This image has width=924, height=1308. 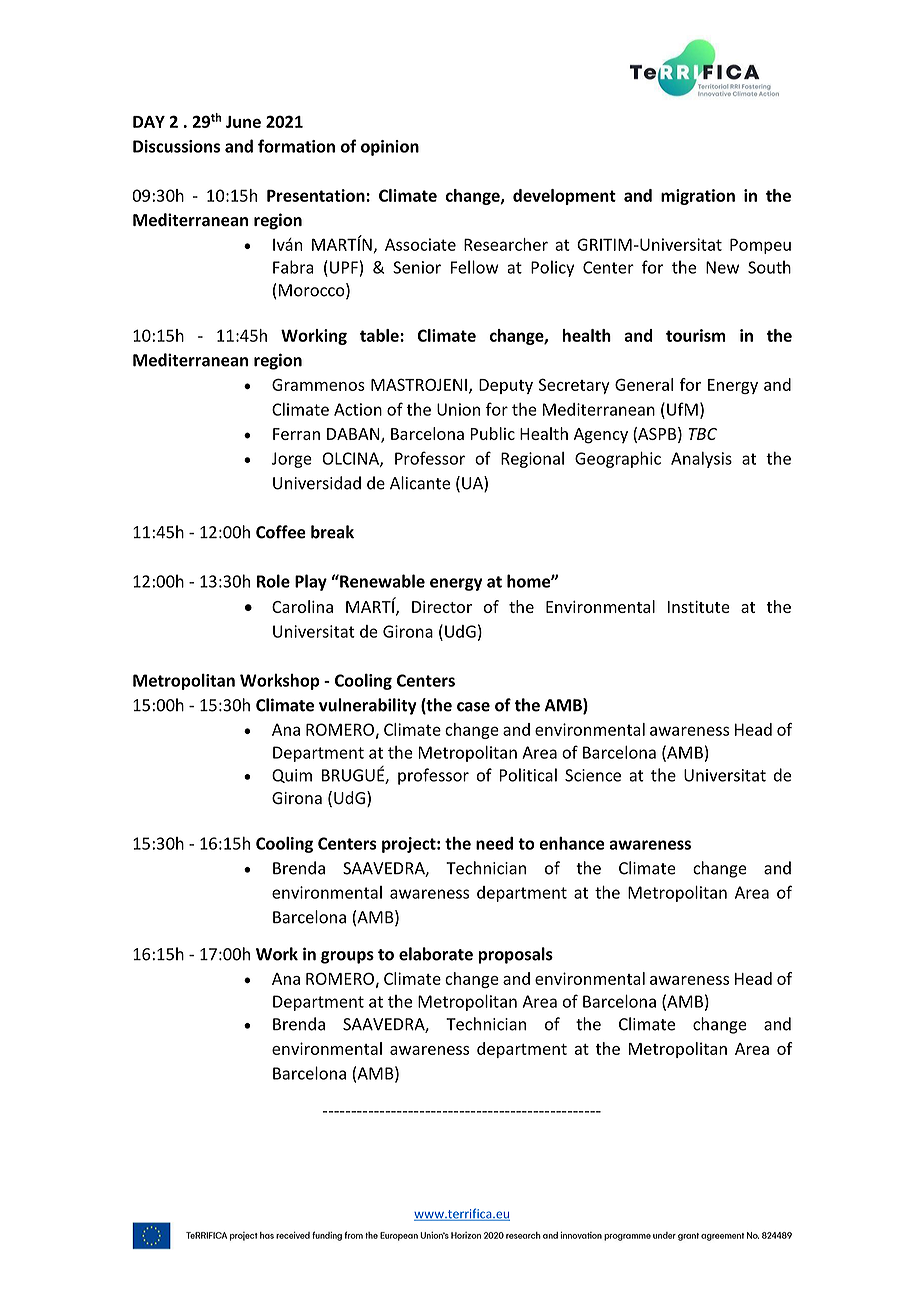 I want to click on vulnerability, so click(x=368, y=706).
